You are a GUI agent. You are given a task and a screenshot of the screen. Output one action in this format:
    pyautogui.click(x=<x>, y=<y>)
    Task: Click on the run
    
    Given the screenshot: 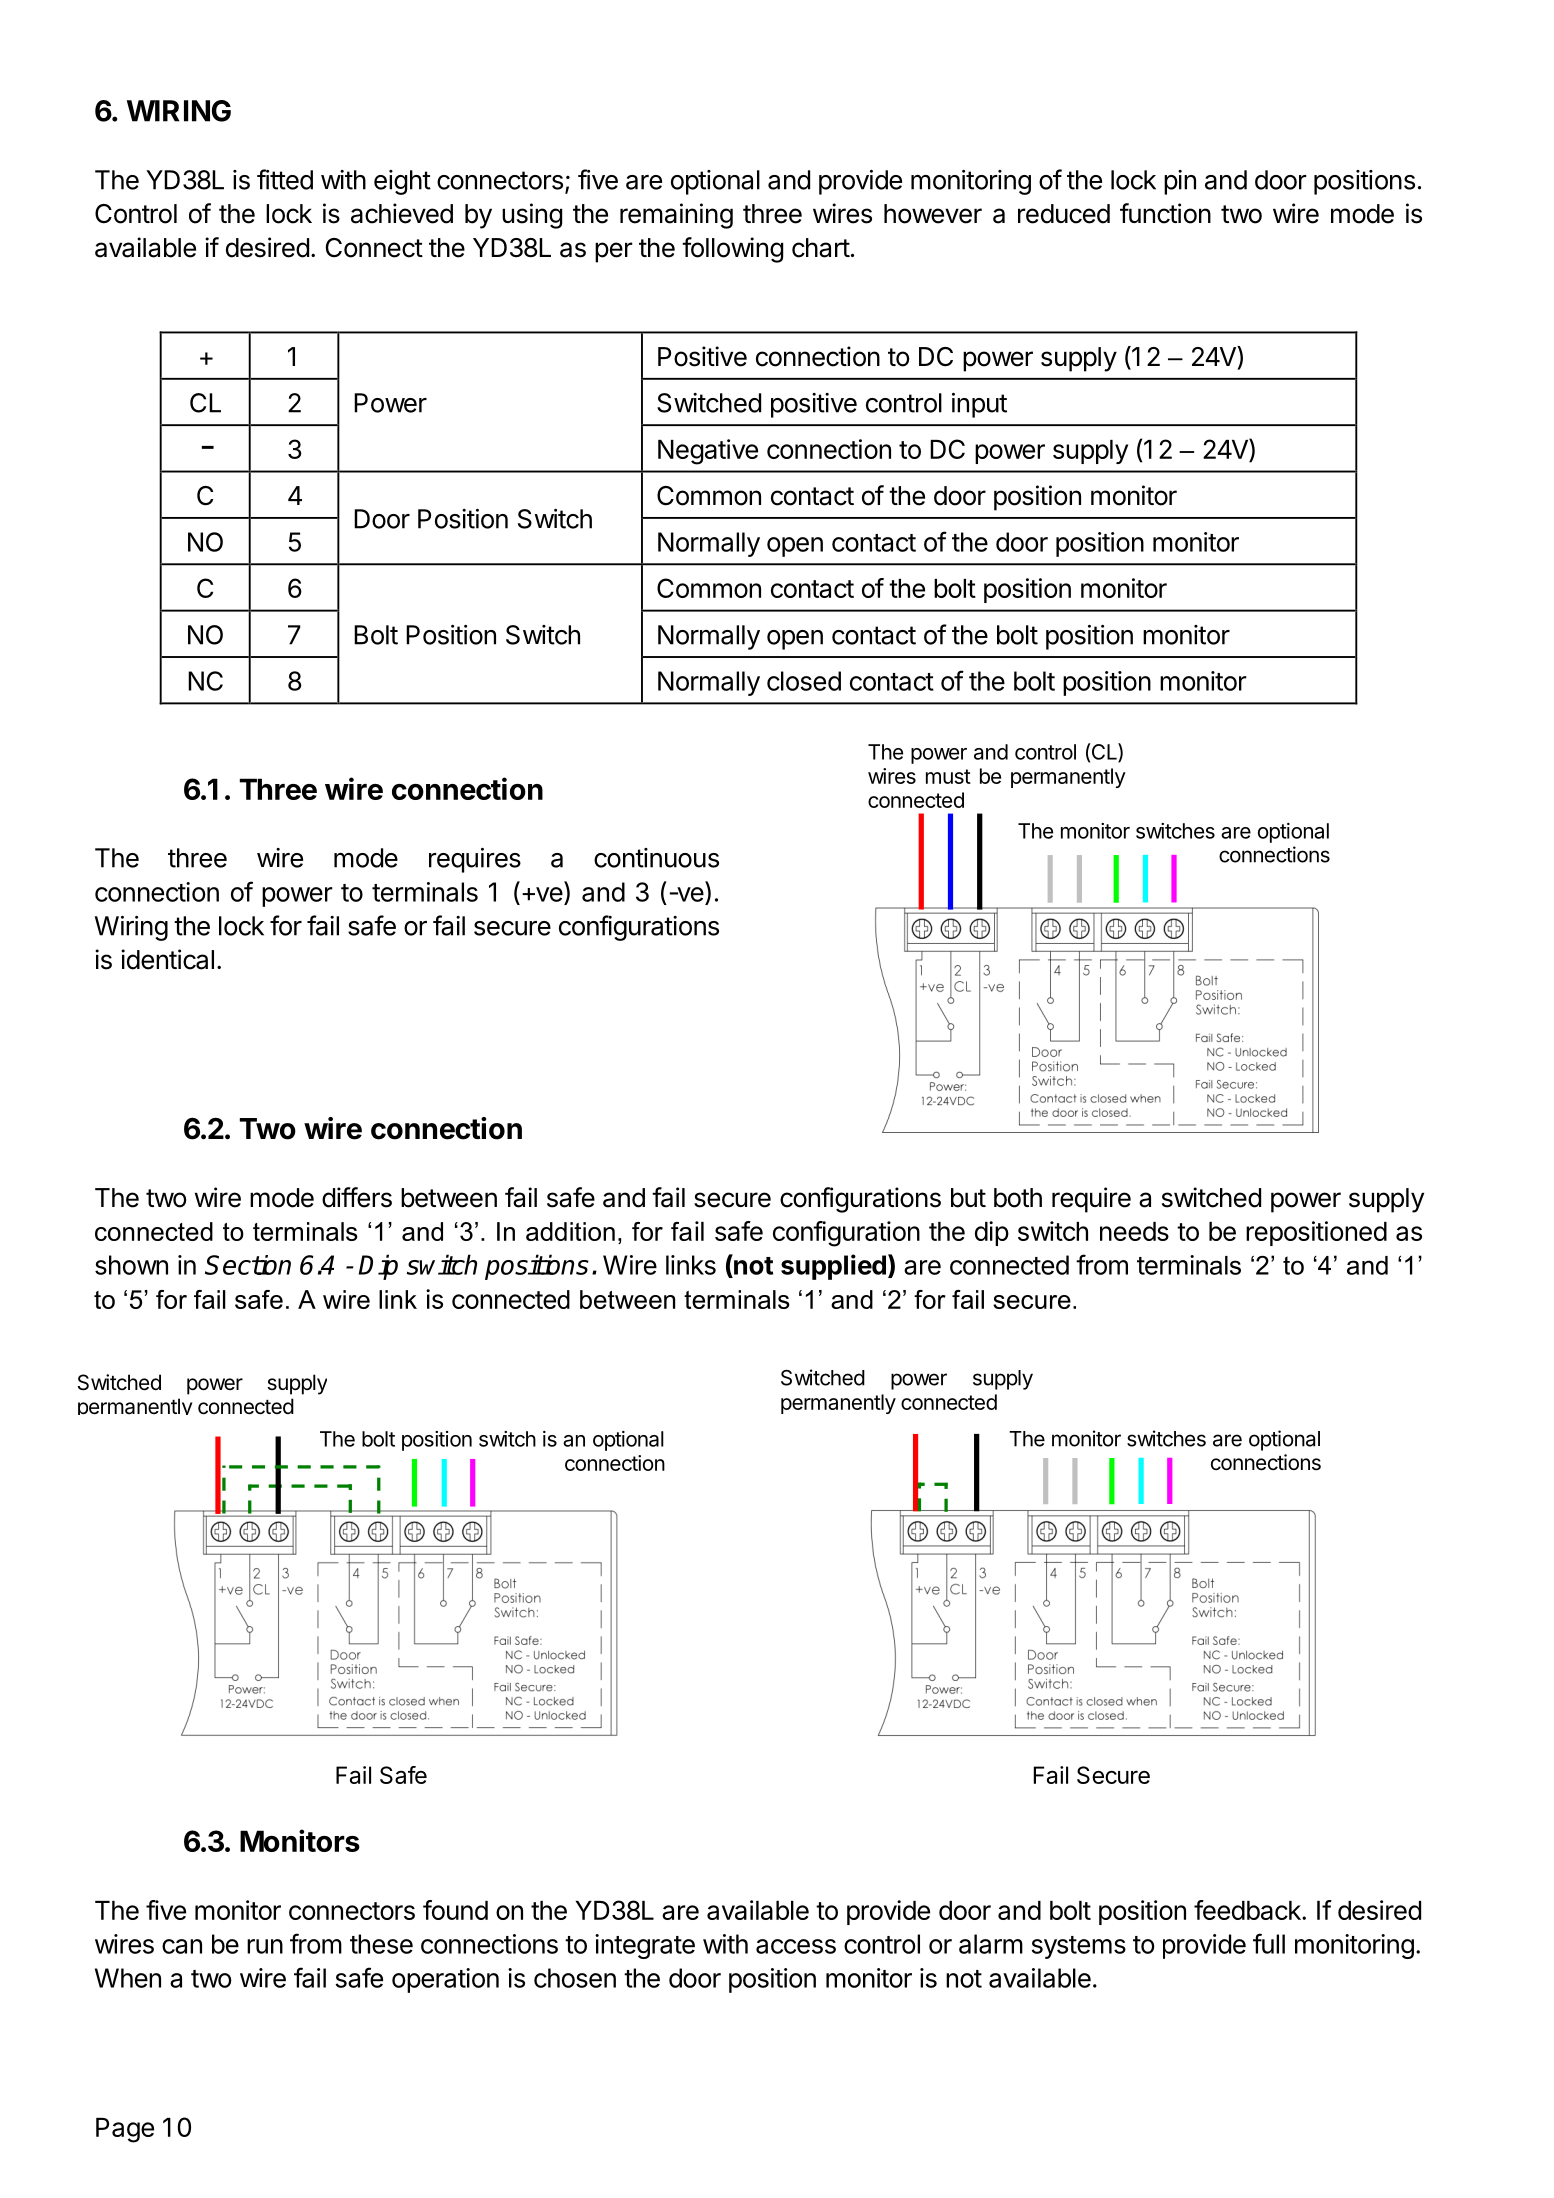 What is the action you would take?
    pyautogui.click(x=265, y=1946)
